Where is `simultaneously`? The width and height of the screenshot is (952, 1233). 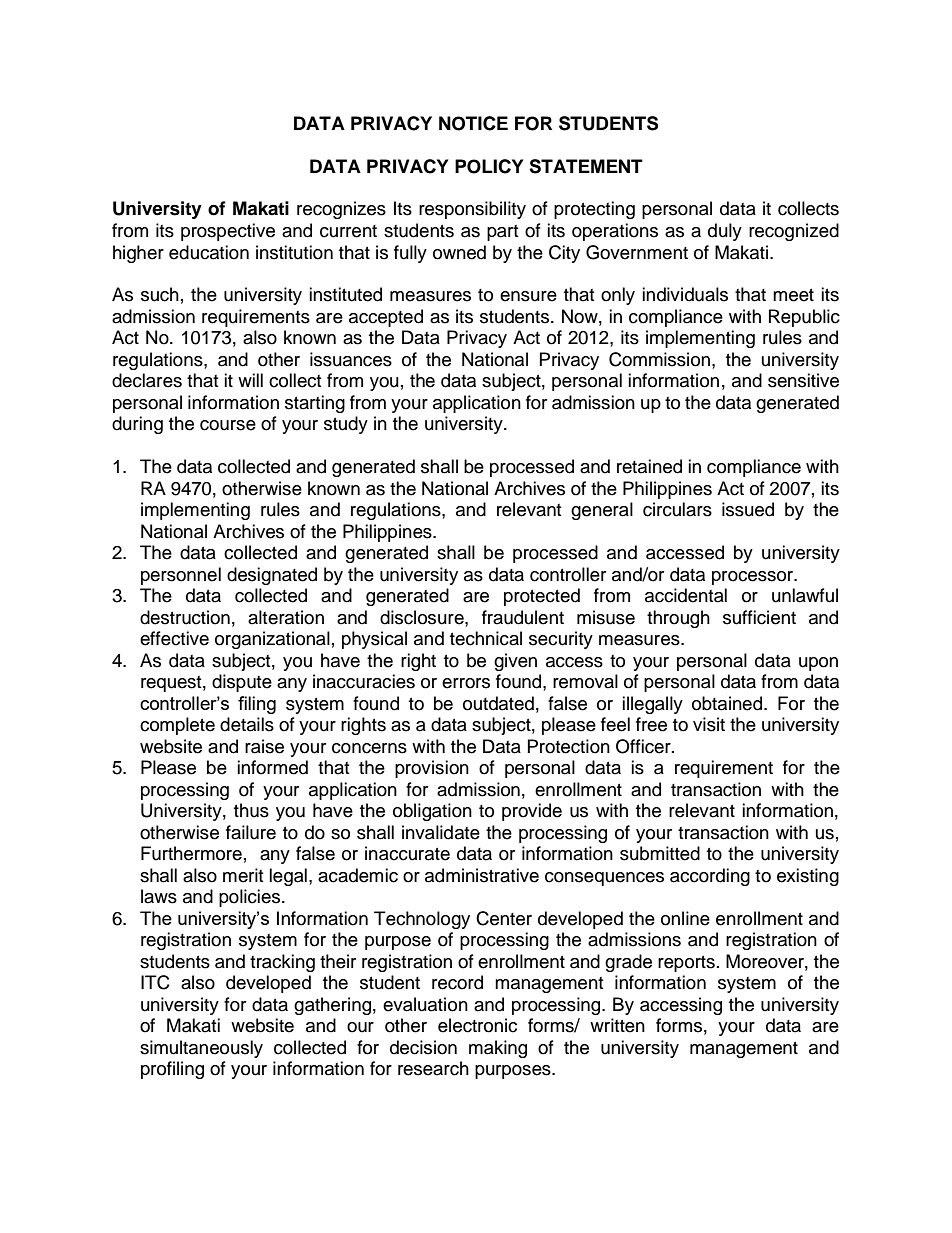 simultaneously is located at coordinates (201, 1049).
